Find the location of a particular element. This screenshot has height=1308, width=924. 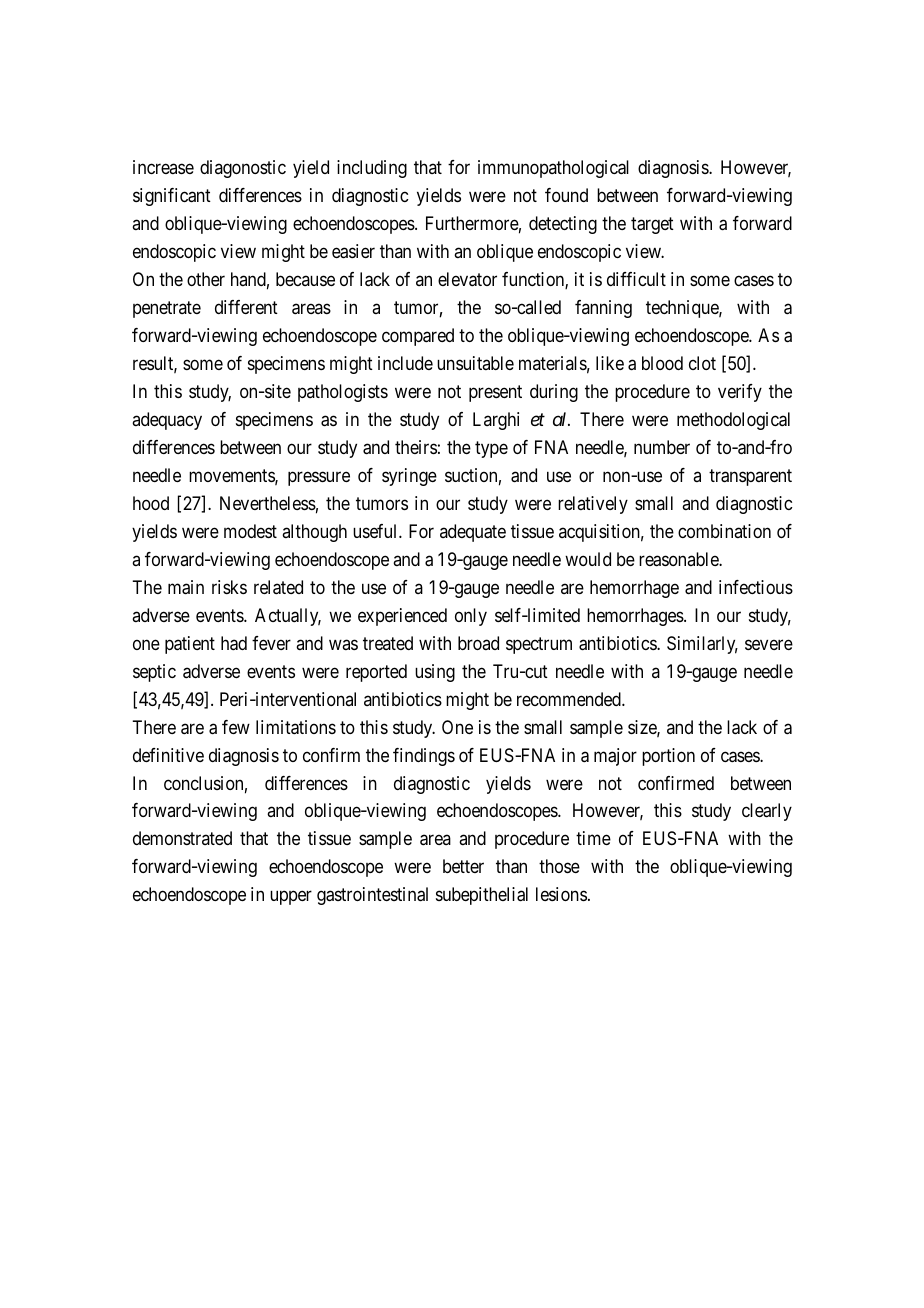

upper is located at coordinates (291, 898).
